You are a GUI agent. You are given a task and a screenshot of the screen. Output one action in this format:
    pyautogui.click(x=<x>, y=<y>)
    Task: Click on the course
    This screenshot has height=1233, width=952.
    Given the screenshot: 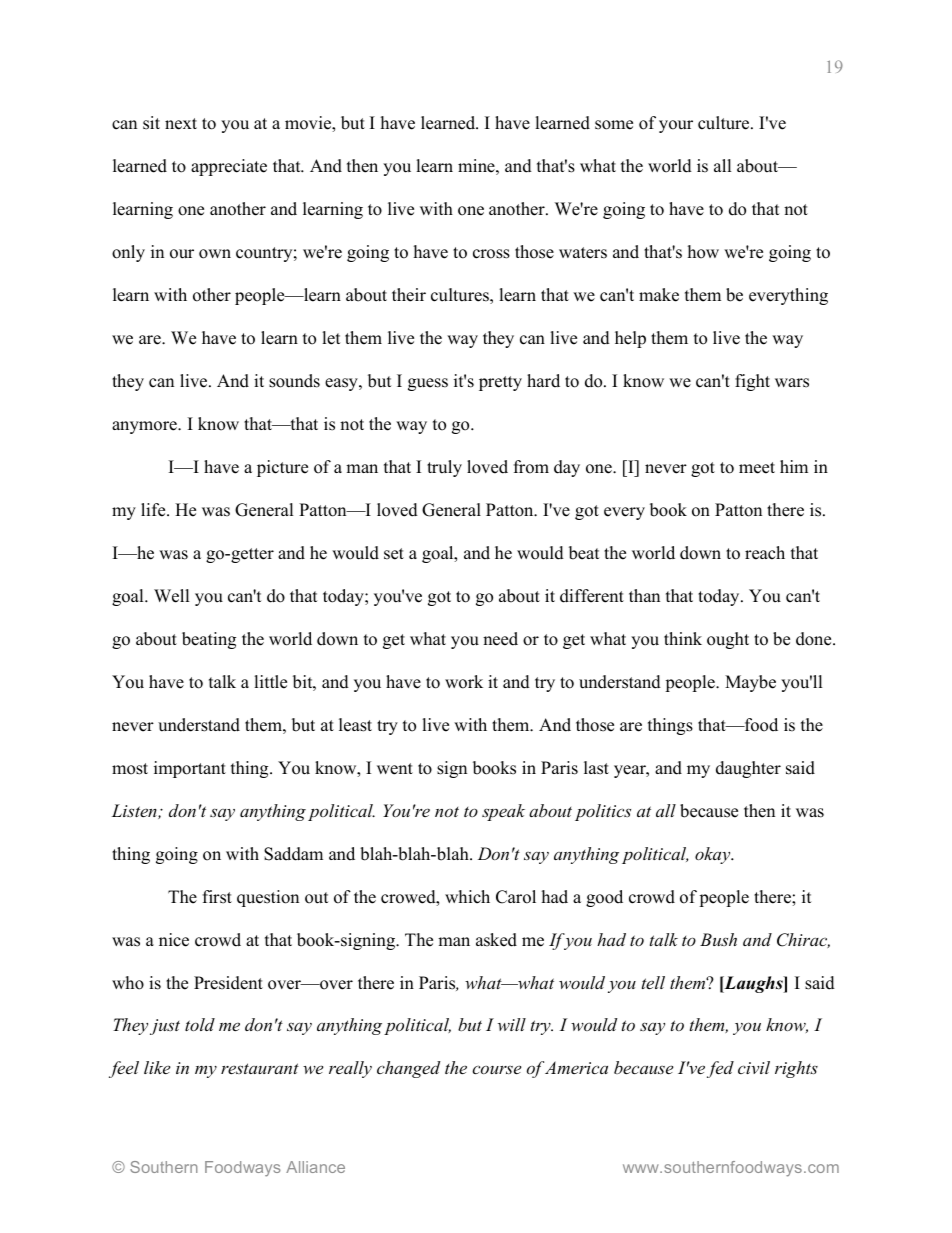 What is the action you would take?
    pyautogui.click(x=496, y=1069)
